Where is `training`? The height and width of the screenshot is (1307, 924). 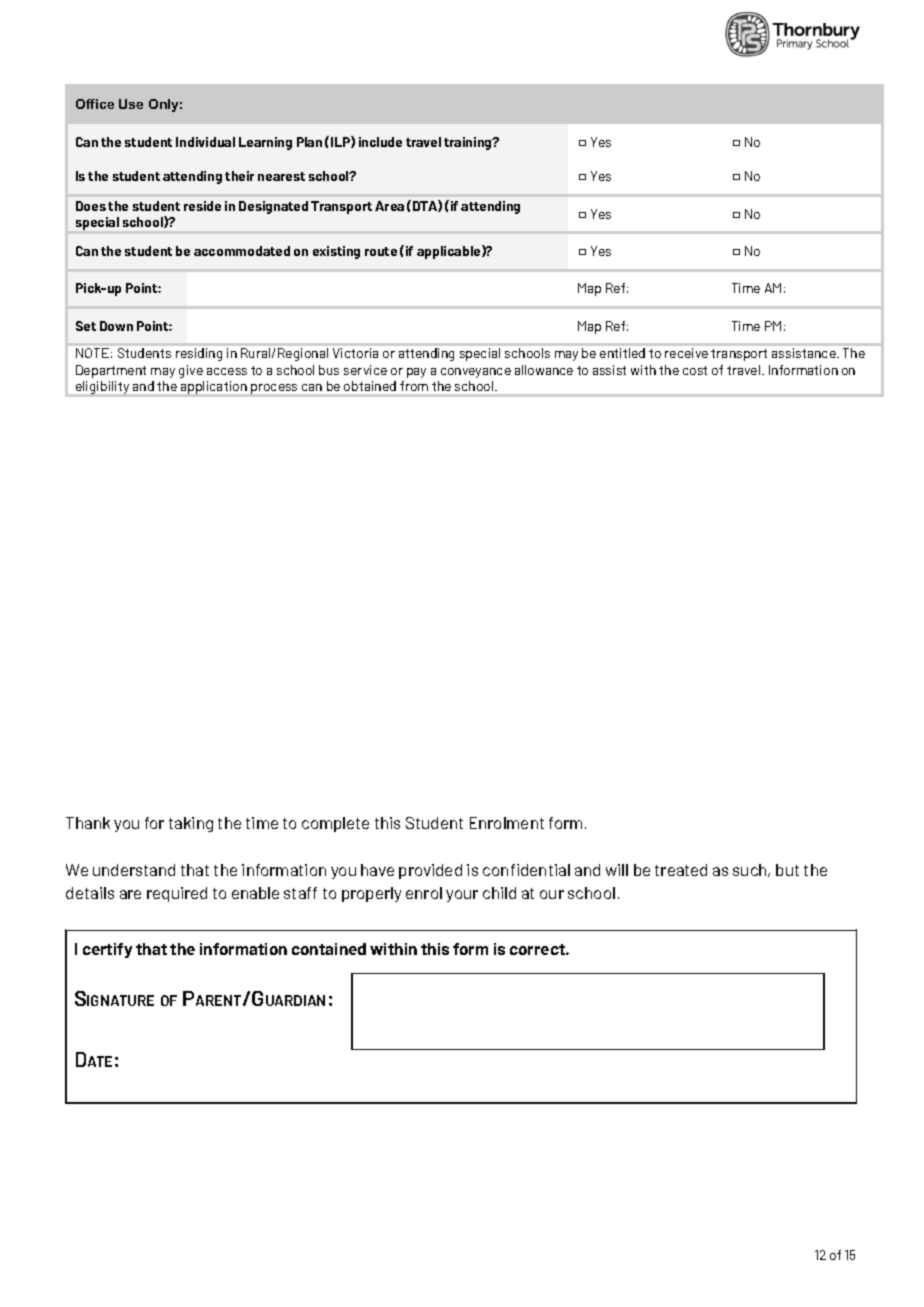
training is located at coordinates (469, 143).
